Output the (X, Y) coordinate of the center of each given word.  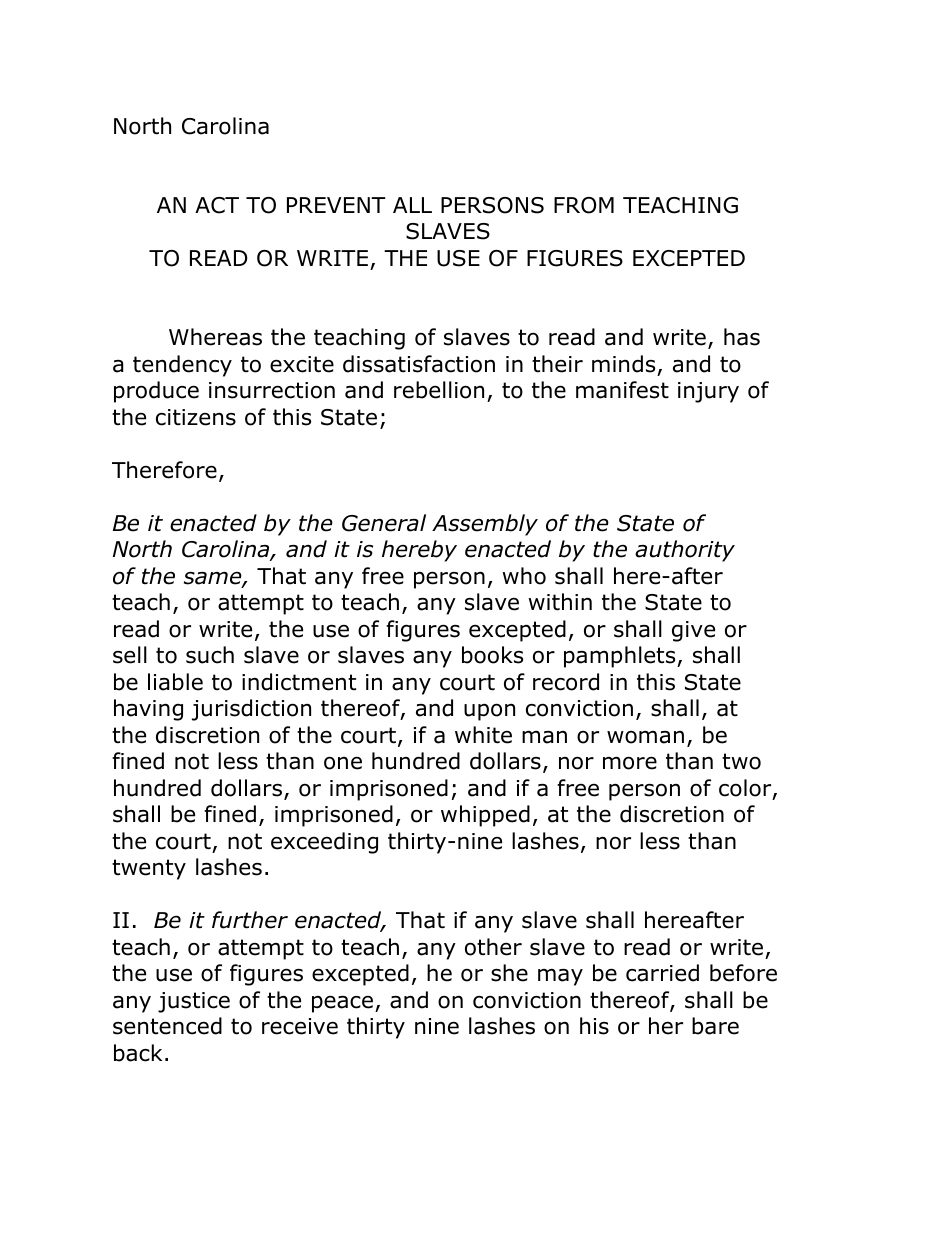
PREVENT (336, 205)
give (693, 631)
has (742, 337)
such (210, 655)
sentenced (167, 1026)
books (492, 655)
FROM (584, 205)
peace (342, 1004)
